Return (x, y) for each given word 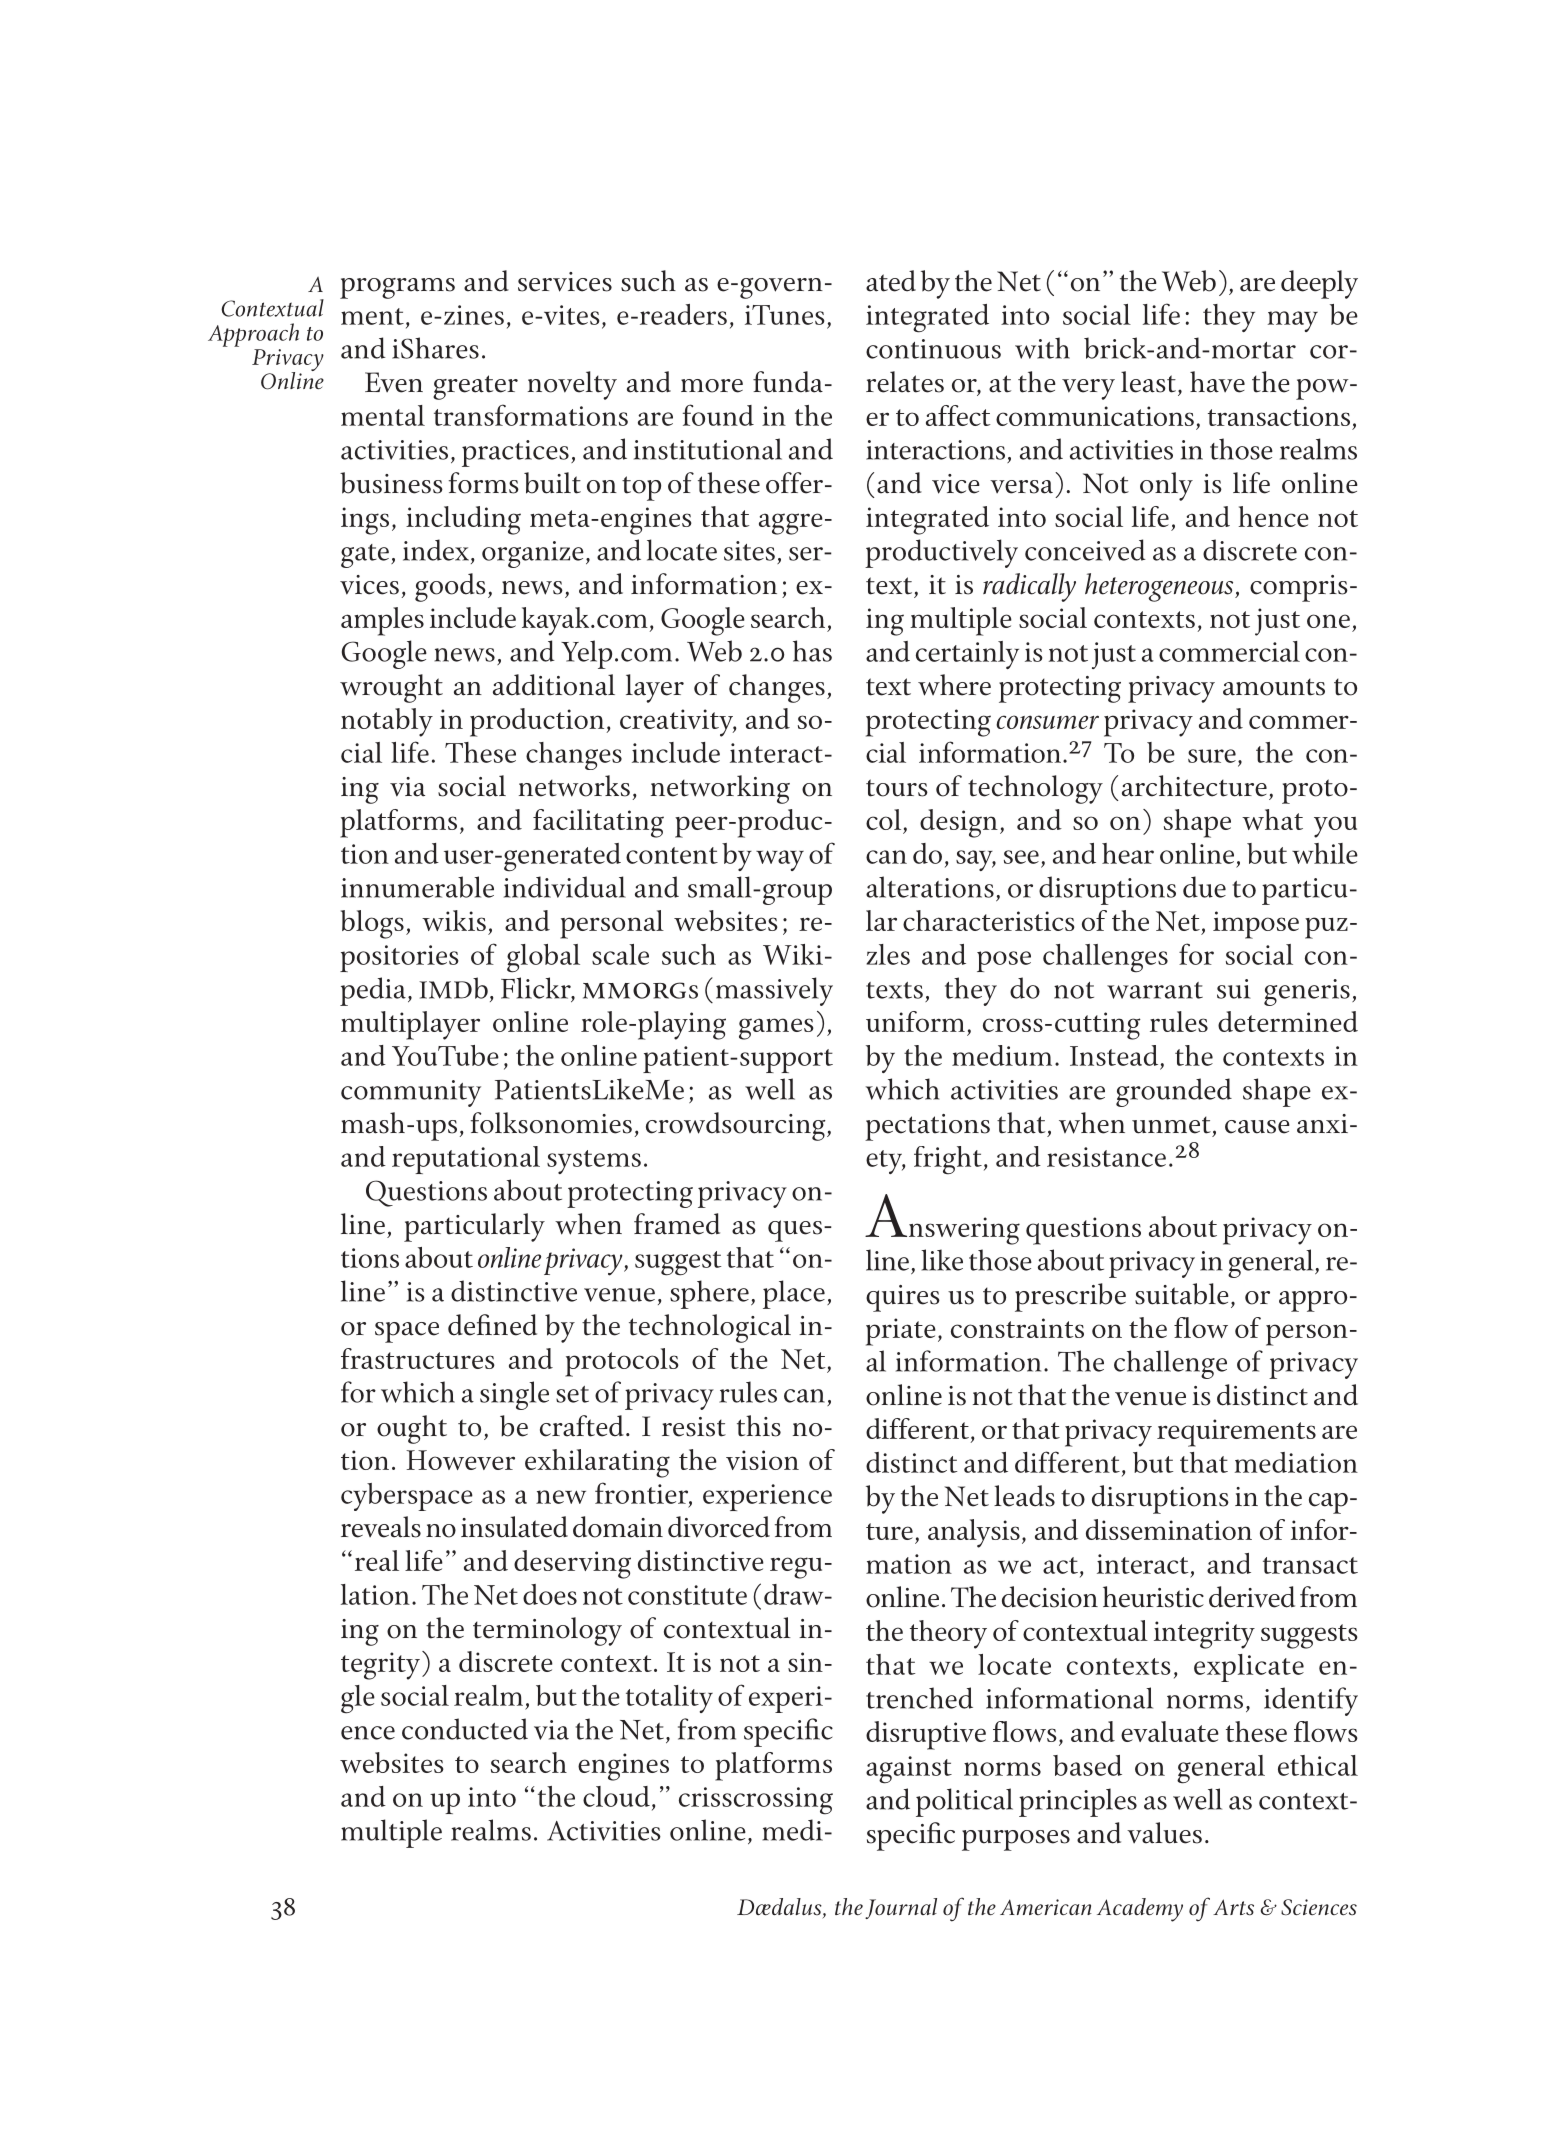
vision (762, 1460)
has (812, 651)
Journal (901, 1908)
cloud (616, 1796)
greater (475, 387)
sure (1212, 756)
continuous (933, 349)
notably (387, 722)
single (514, 1395)
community (411, 1093)
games (776, 1029)
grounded (1174, 1092)
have (1217, 382)
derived (1252, 1597)
